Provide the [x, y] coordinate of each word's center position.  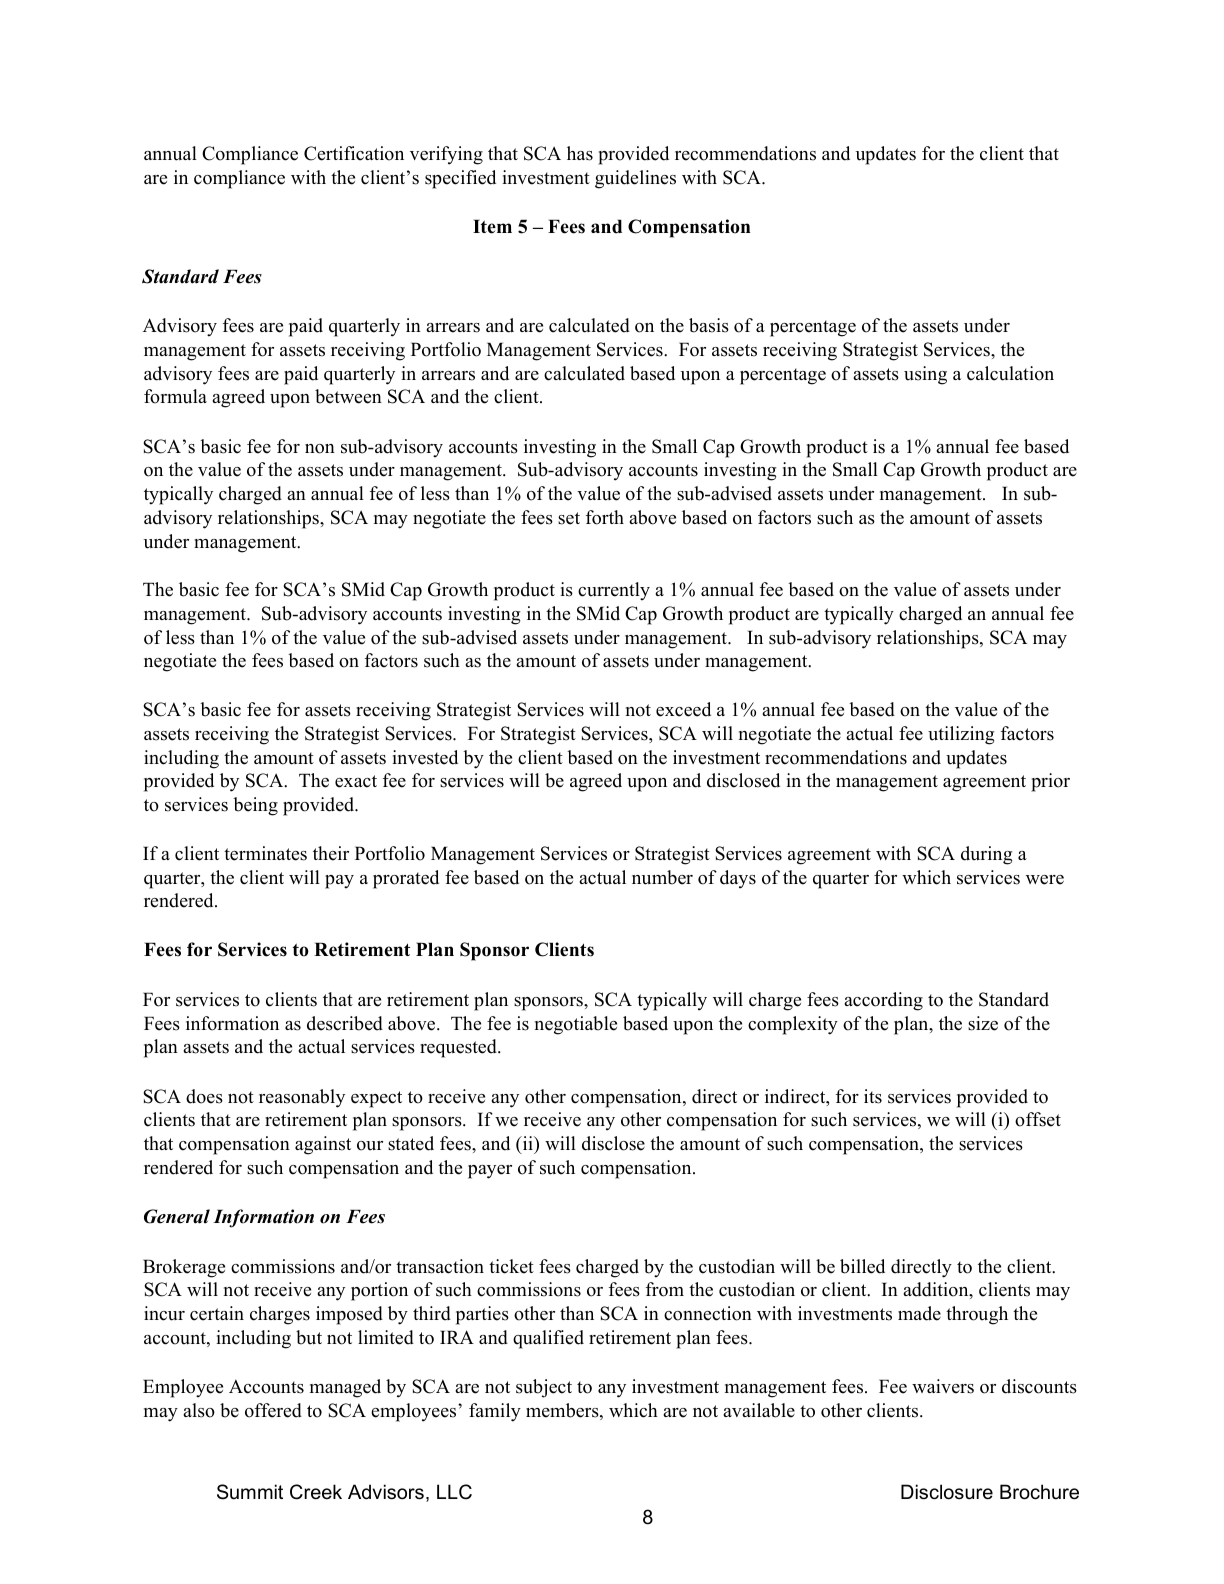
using [925, 375]
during [986, 855]
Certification [354, 153]
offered [273, 1410]
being [255, 806]
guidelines [635, 179]
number [662, 877]
